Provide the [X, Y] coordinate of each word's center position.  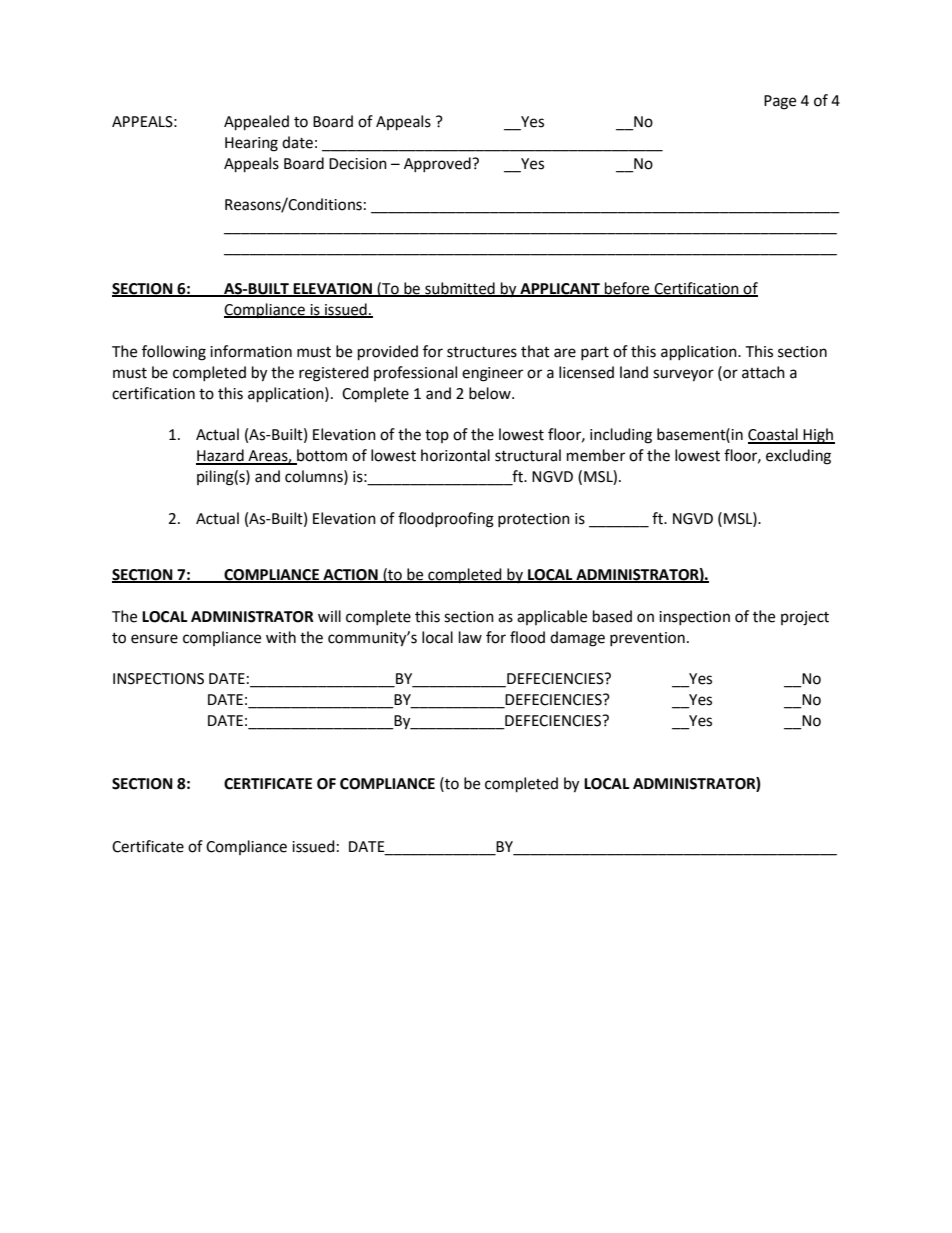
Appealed [256, 123]
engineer [492, 374]
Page [780, 102]
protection [534, 520]
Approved [438, 164]
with [281, 637]
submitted [460, 289]
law [470, 637]
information [251, 351]
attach [763, 372]
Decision [358, 164]
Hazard [221, 456]
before [627, 289]
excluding [798, 457]
